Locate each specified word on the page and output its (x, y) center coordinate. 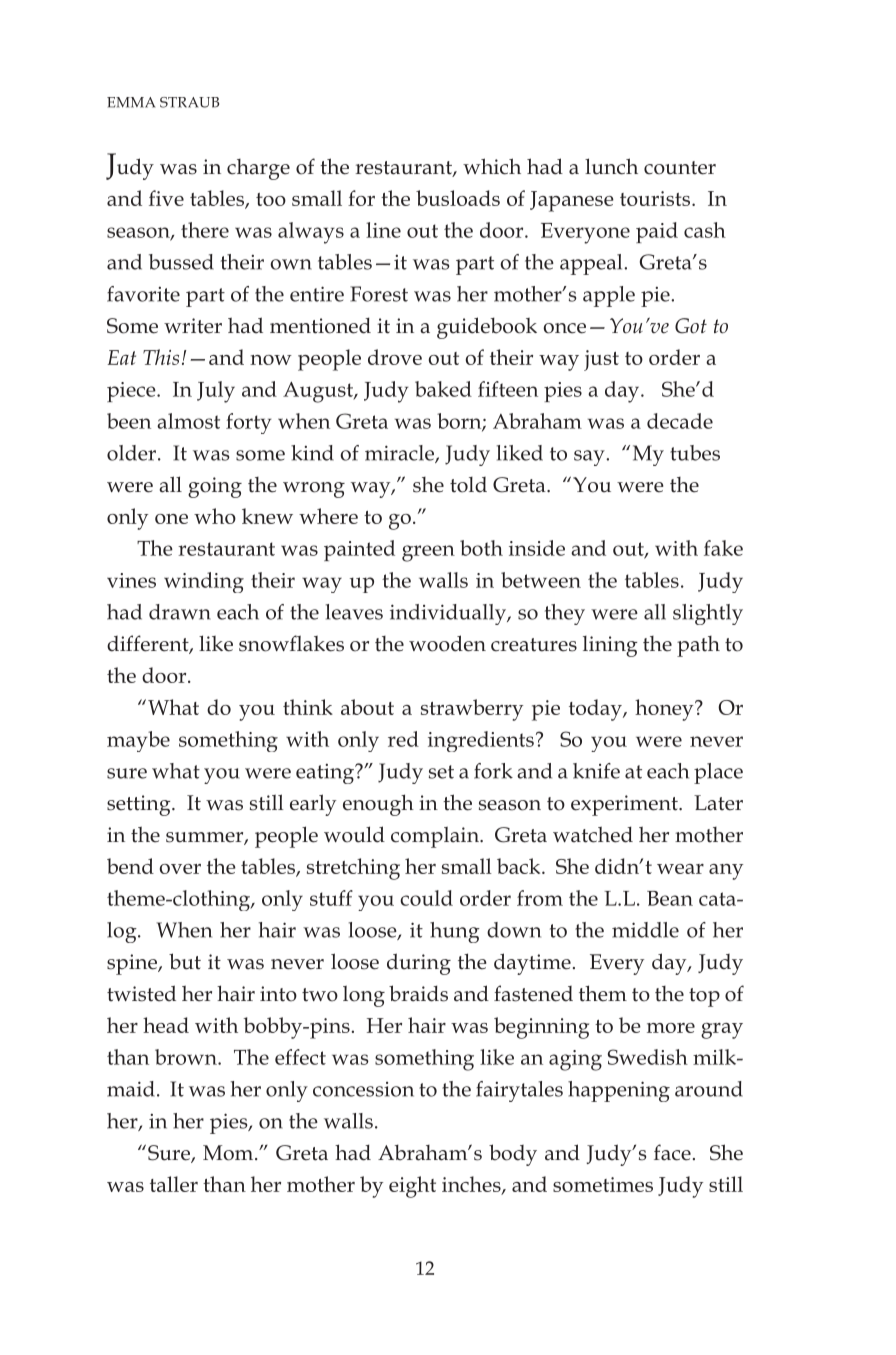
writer (193, 326)
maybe (138, 741)
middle (645, 930)
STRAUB (189, 102)
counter (680, 168)
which (492, 166)
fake (723, 548)
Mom (229, 1153)
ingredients (481, 741)
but (185, 961)
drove (395, 357)
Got (691, 326)
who (215, 516)
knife (596, 771)
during (419, 964)
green (428, 553)
